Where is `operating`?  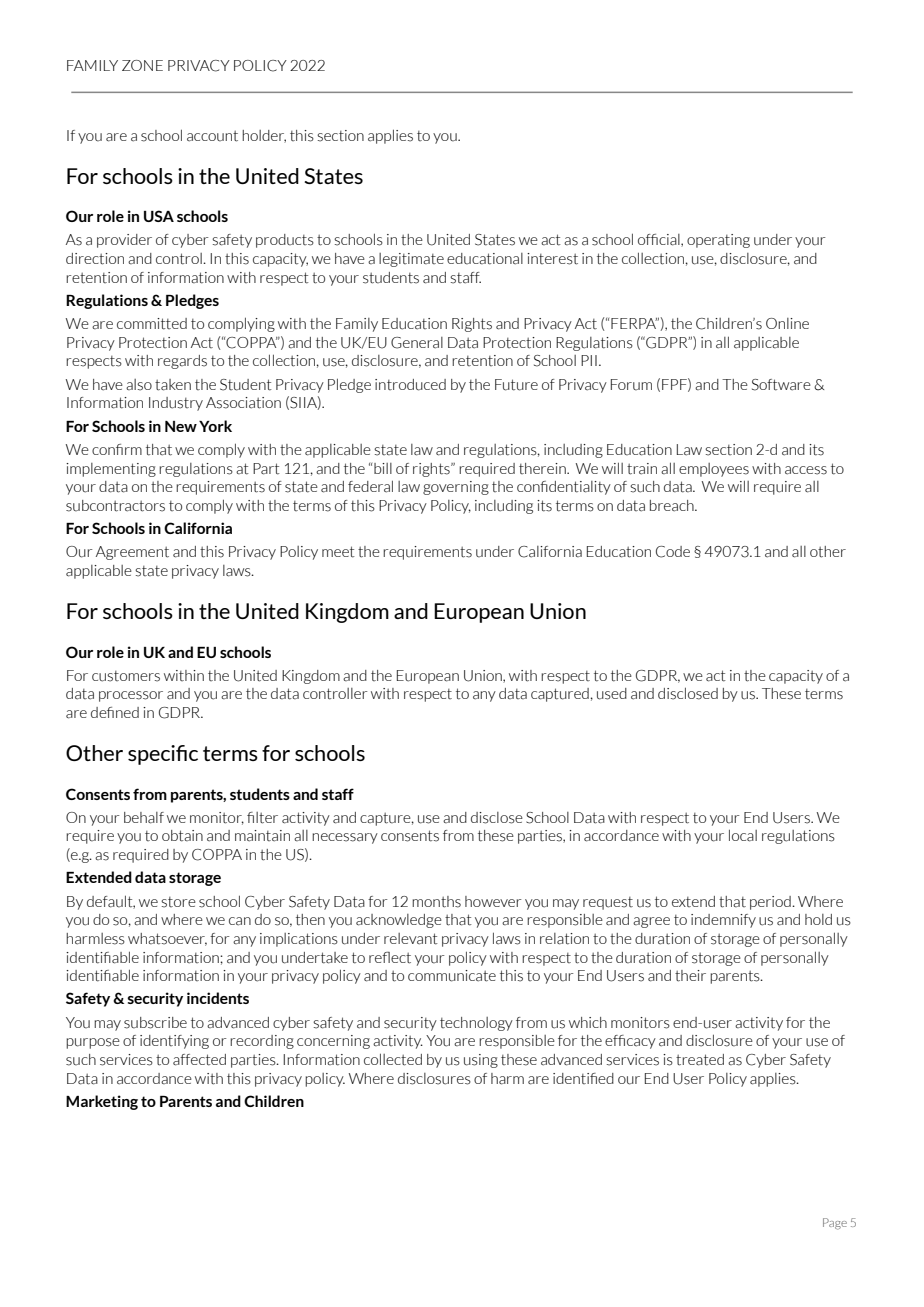
operating is located at coordinates (718, 241).
